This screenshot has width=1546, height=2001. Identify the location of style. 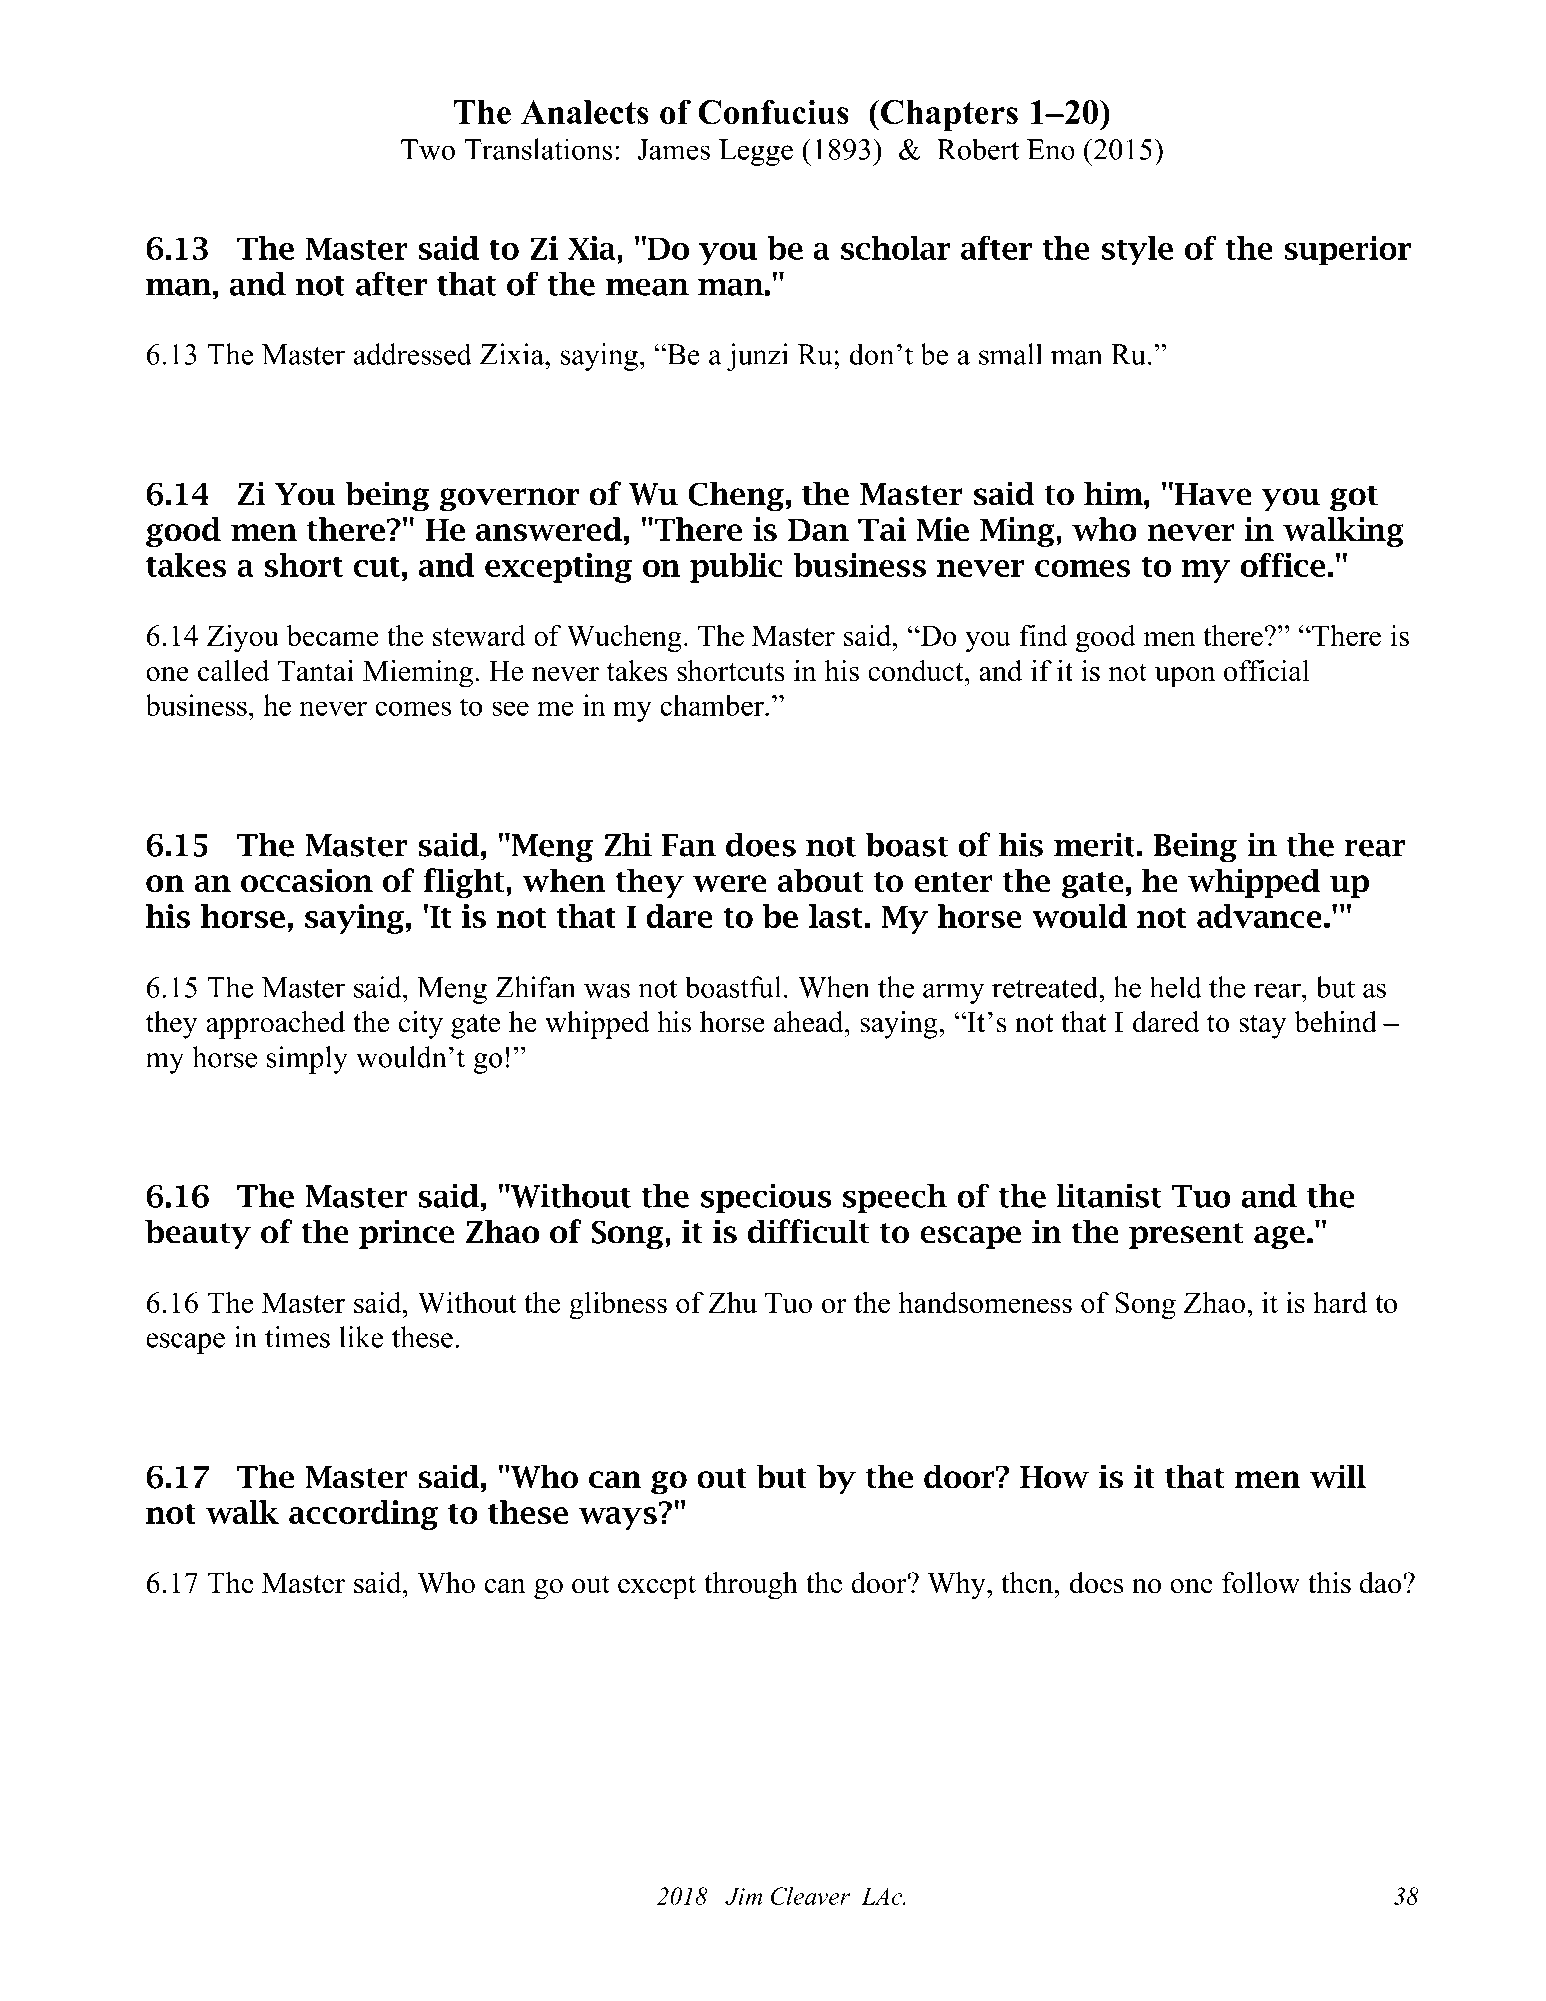
(1137, 251).
